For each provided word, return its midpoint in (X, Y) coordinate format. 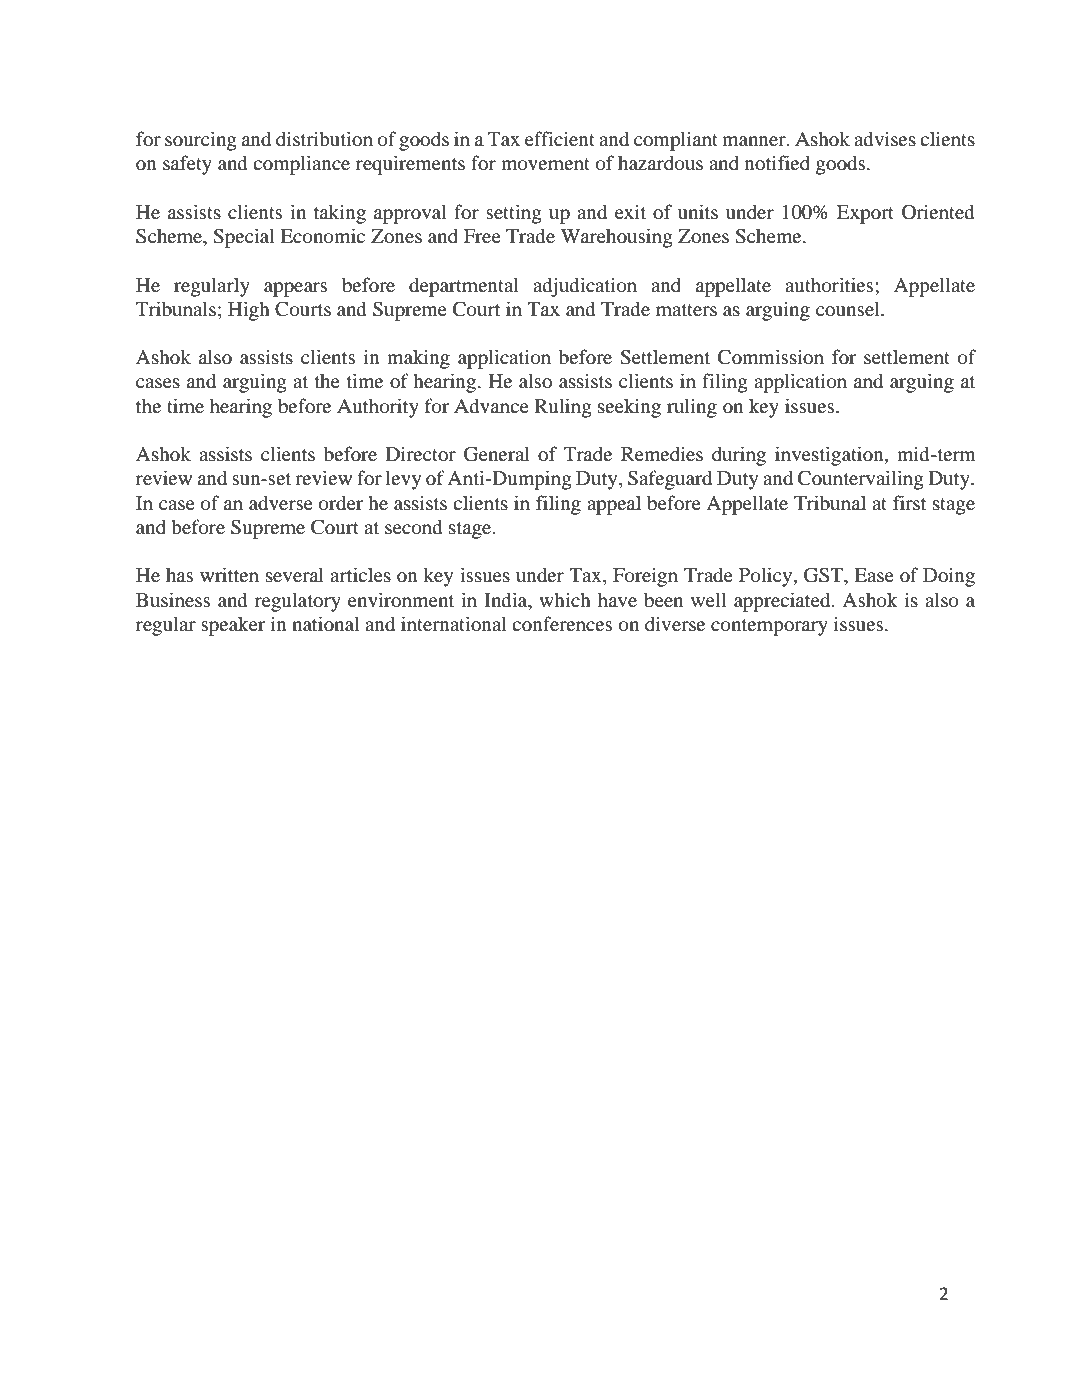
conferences (562, 624)
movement (545, 164)
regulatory (298, 602)
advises (885, 139)
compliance (301, 165)
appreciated (783, 602)
